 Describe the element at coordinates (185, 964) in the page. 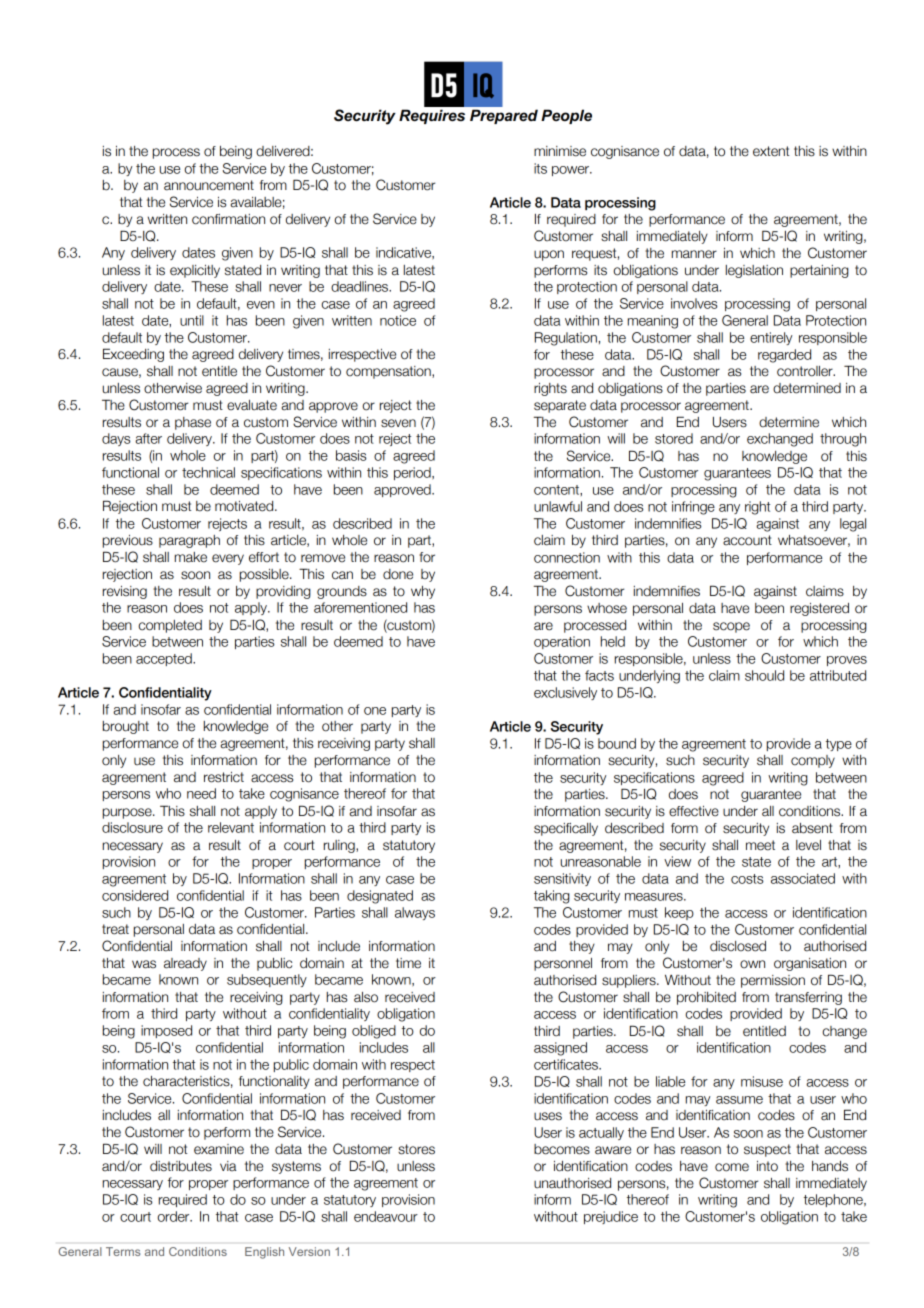

I see `already` at that location.
